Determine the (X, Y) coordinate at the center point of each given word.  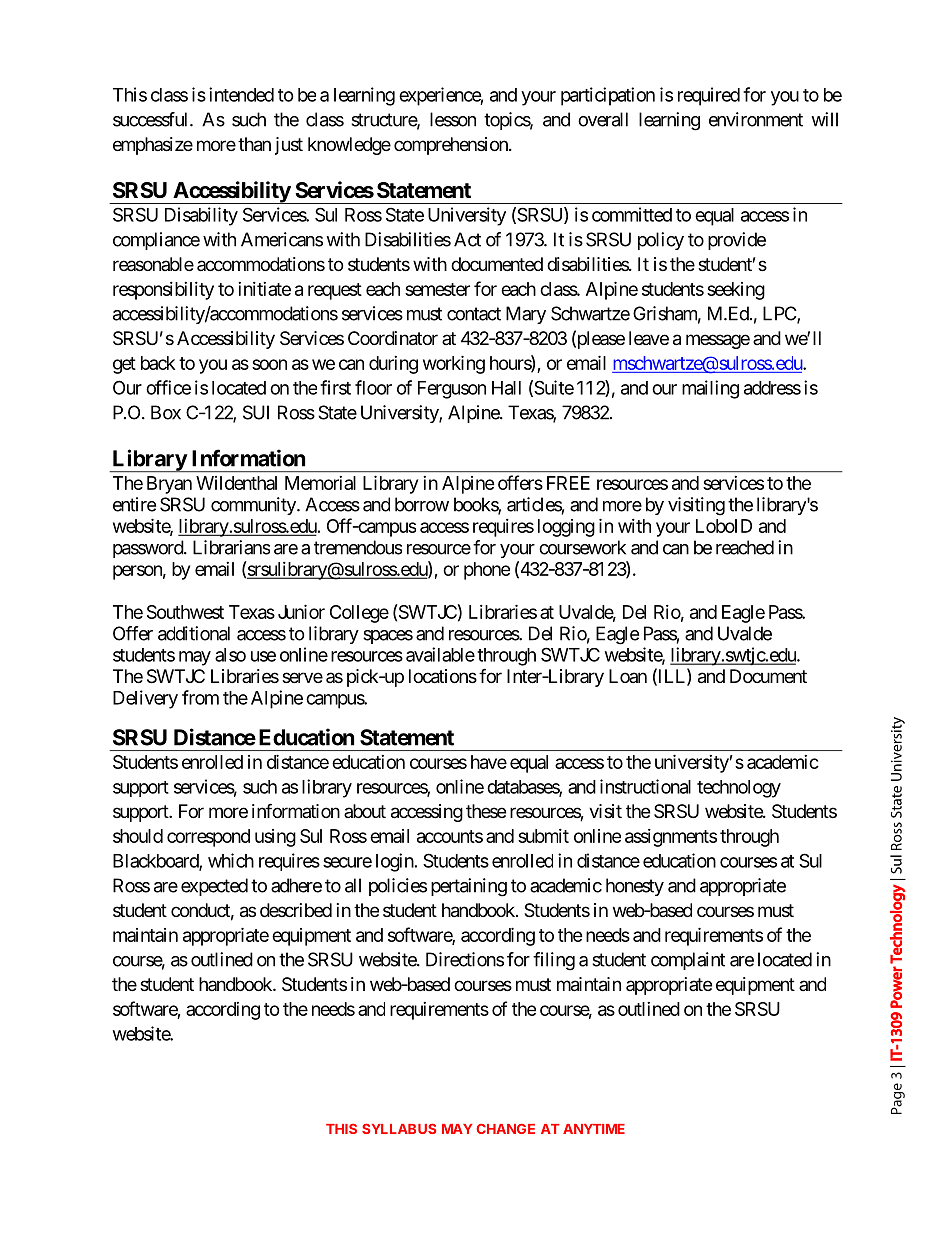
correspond (208, 838)
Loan (628, 676)
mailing (710, 389)
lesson (453, 119)
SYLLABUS (399, 1128)
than (254, 144)
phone (487, 571)
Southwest (185, 612)
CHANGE (505, 1129)
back (158, 363)
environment (756, 119)
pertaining (469, 887)
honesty (635, 887)
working (454, 364)
